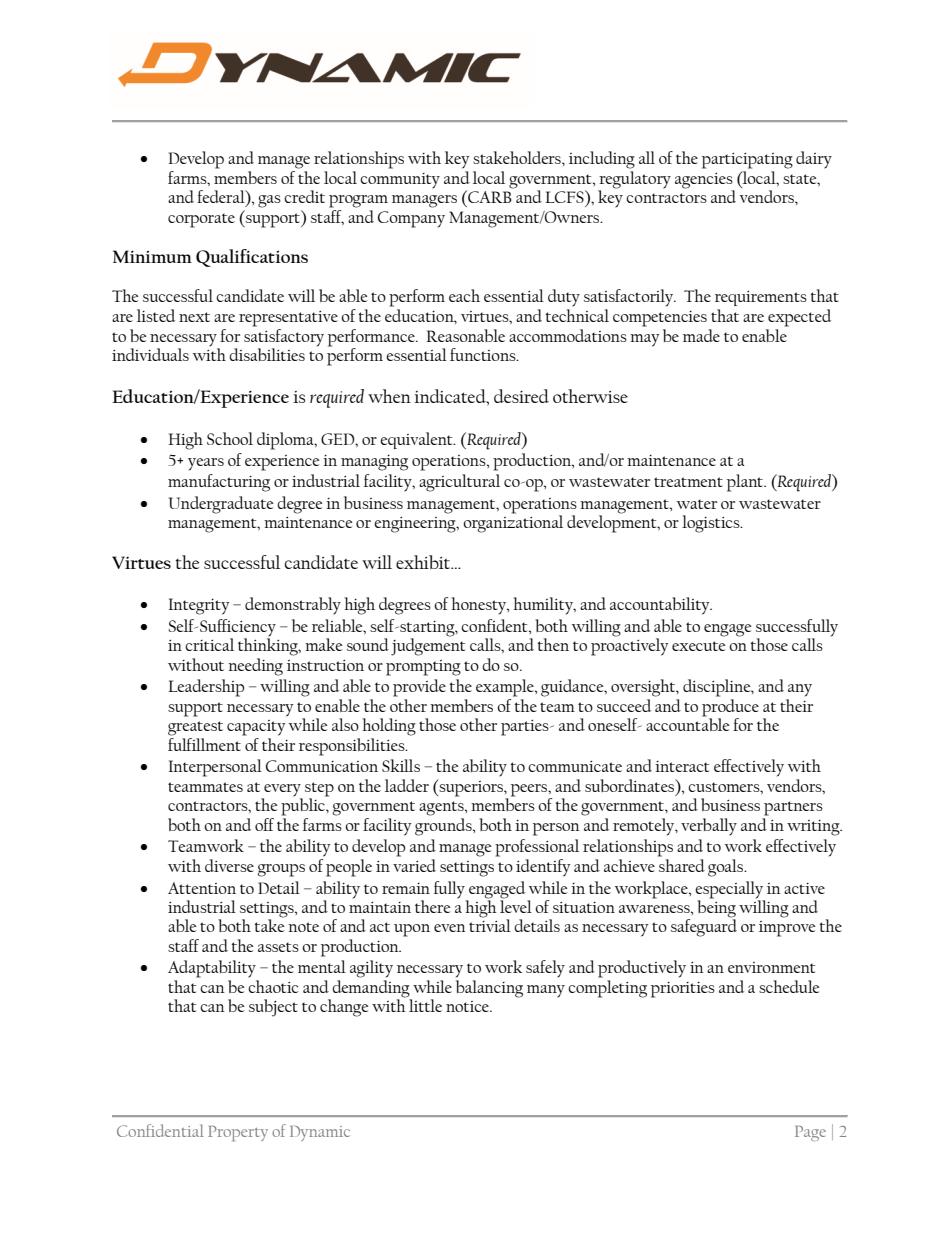 The width and height of the page is (952, 1233). What do you see at coordinates (221, 505) in the page?
I see `Undergraduate` at bounding box center [221, 505].
